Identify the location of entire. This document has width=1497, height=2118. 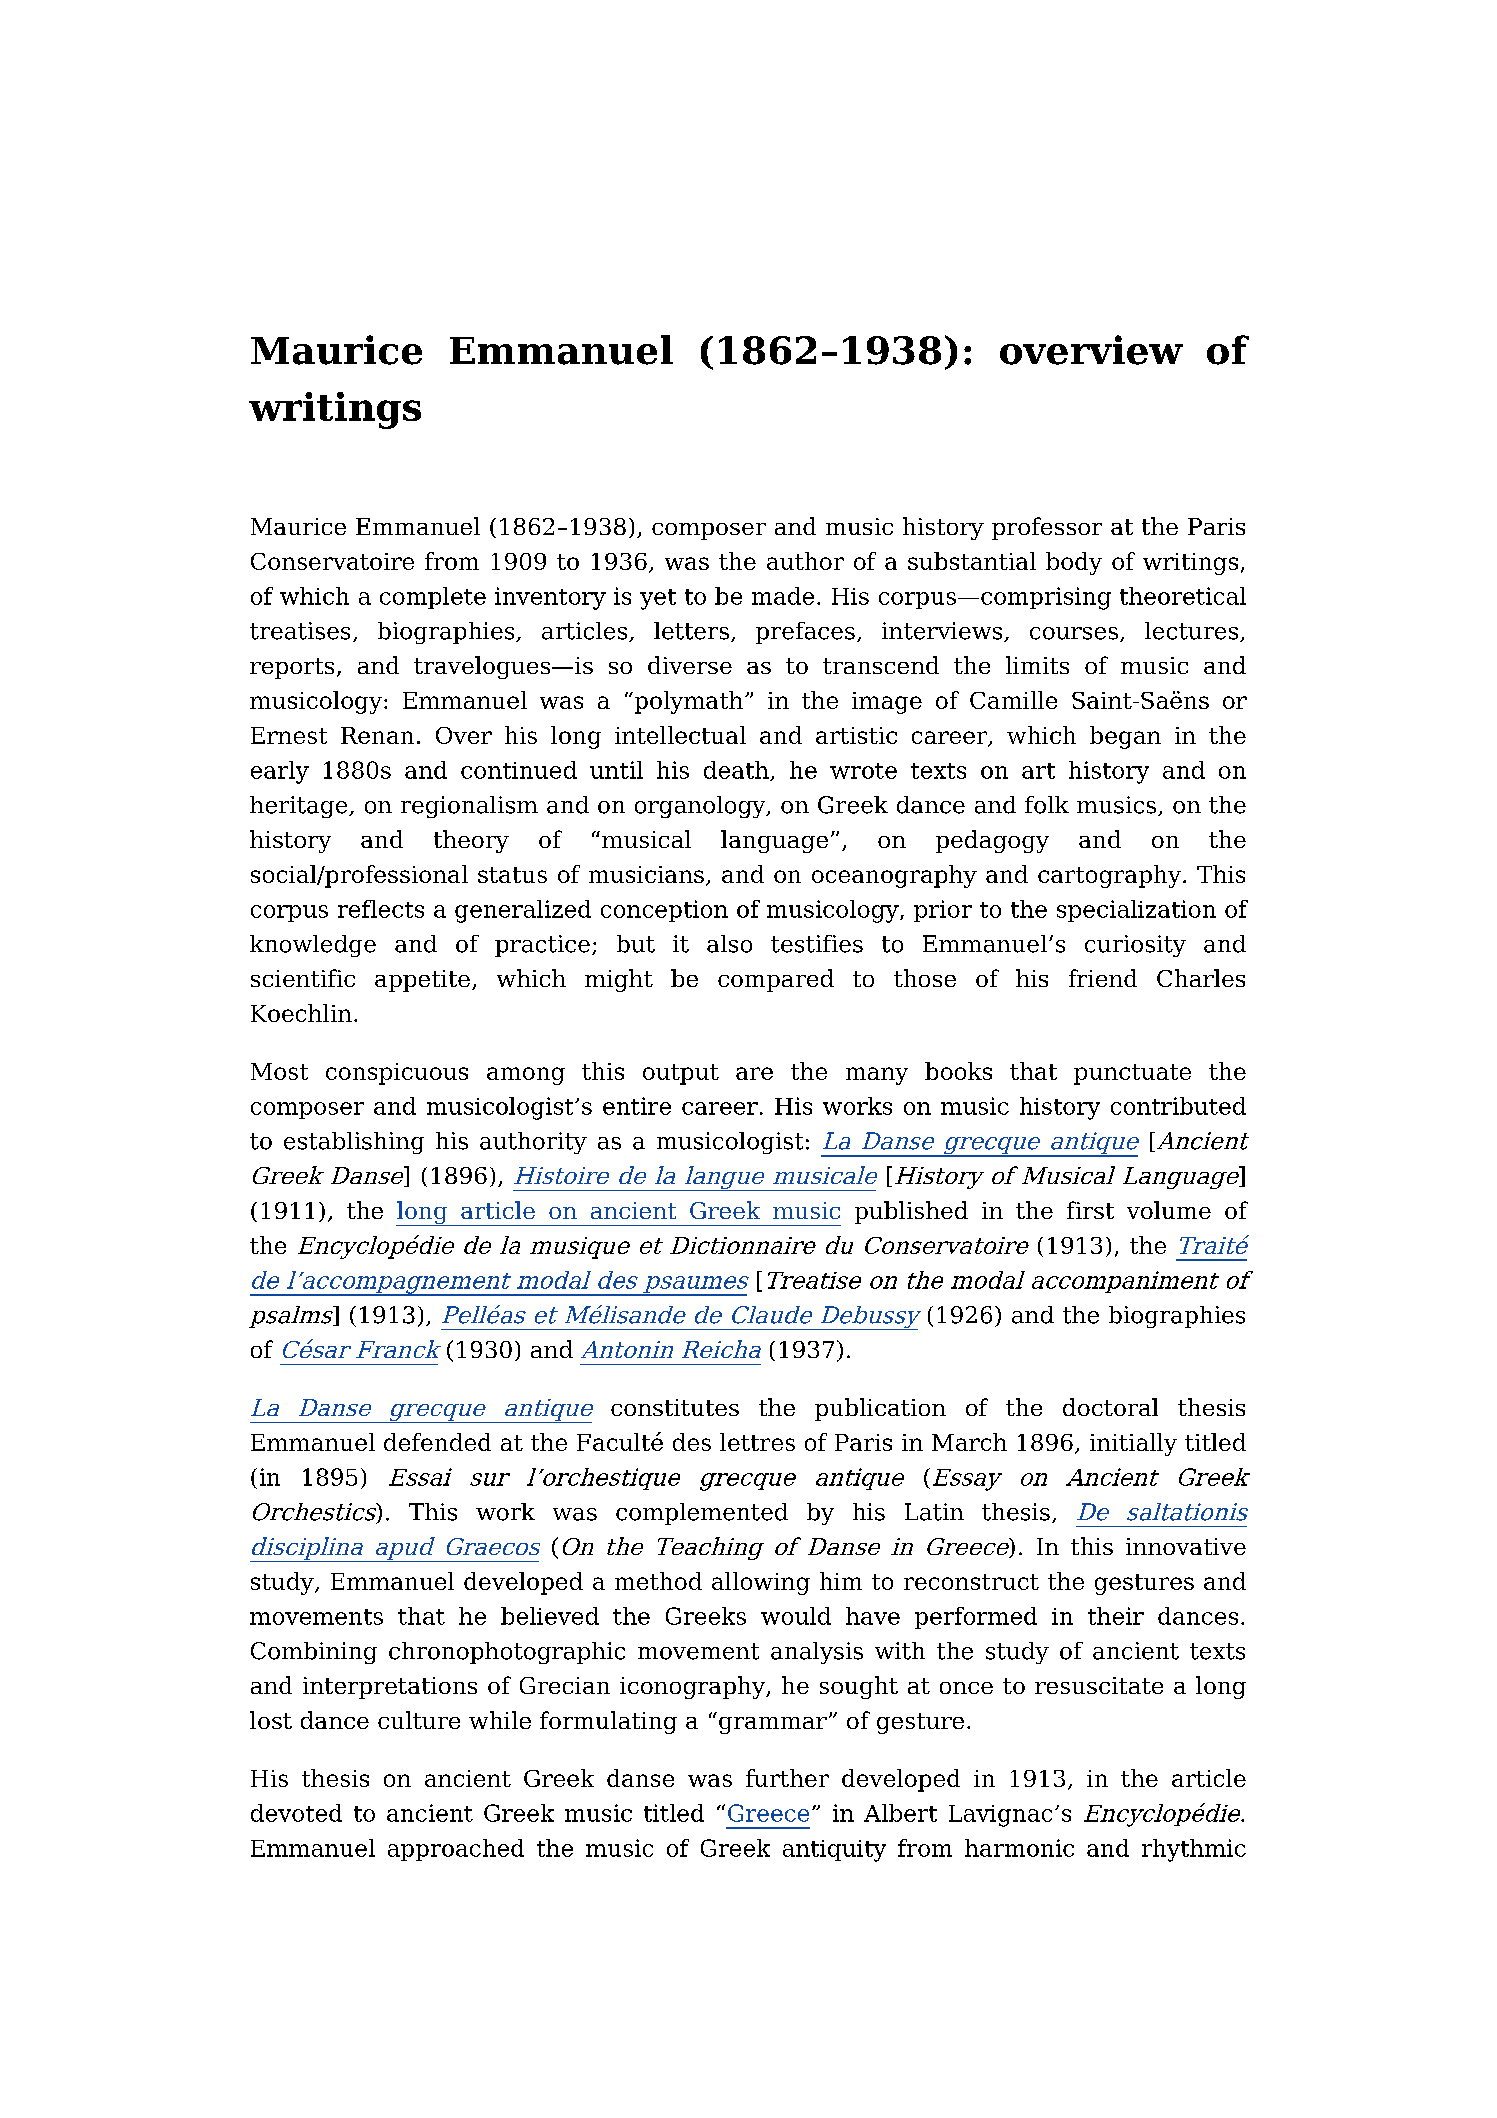
(637, 1106).
